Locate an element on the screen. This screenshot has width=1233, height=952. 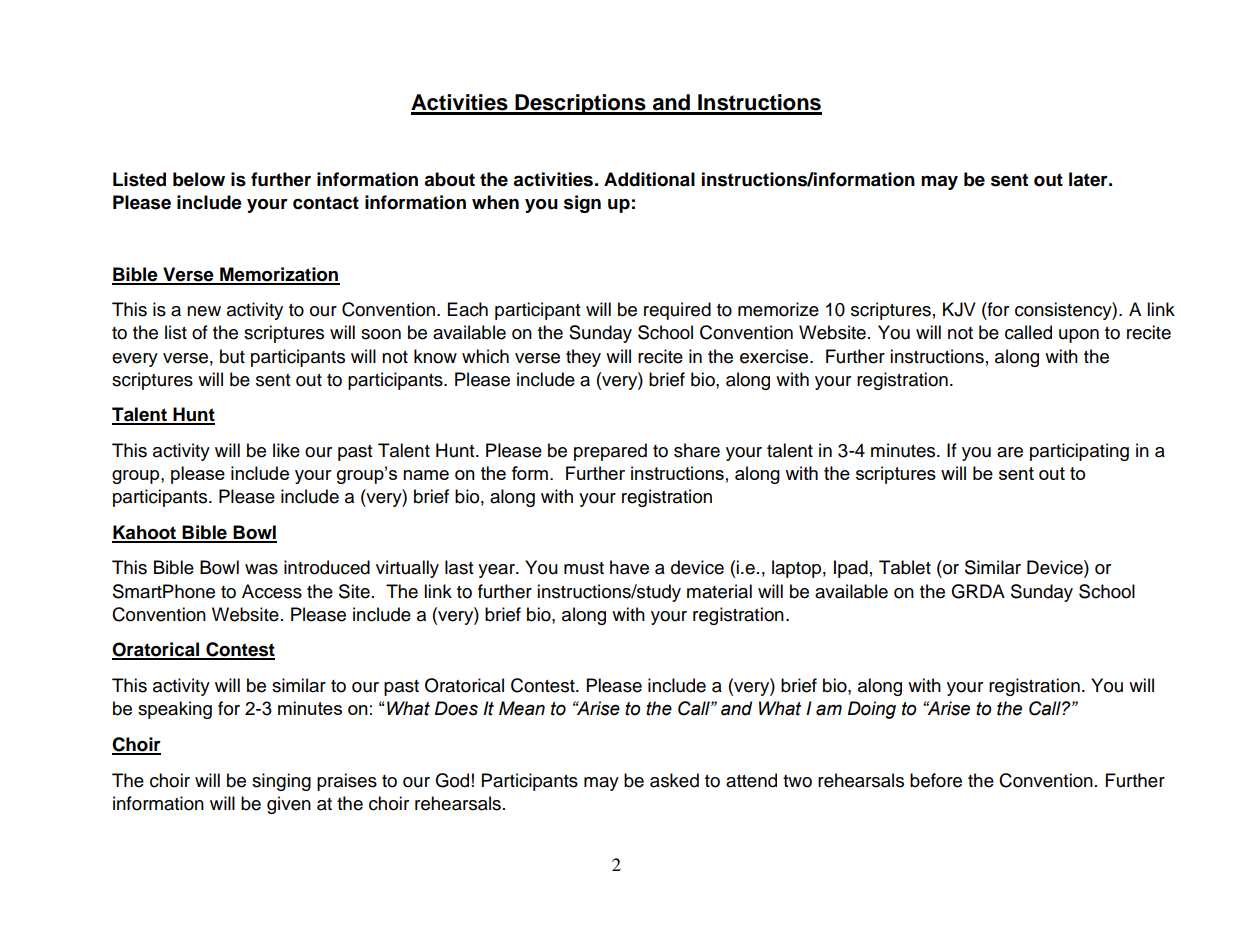
they is located at coordinates (583, 358).
